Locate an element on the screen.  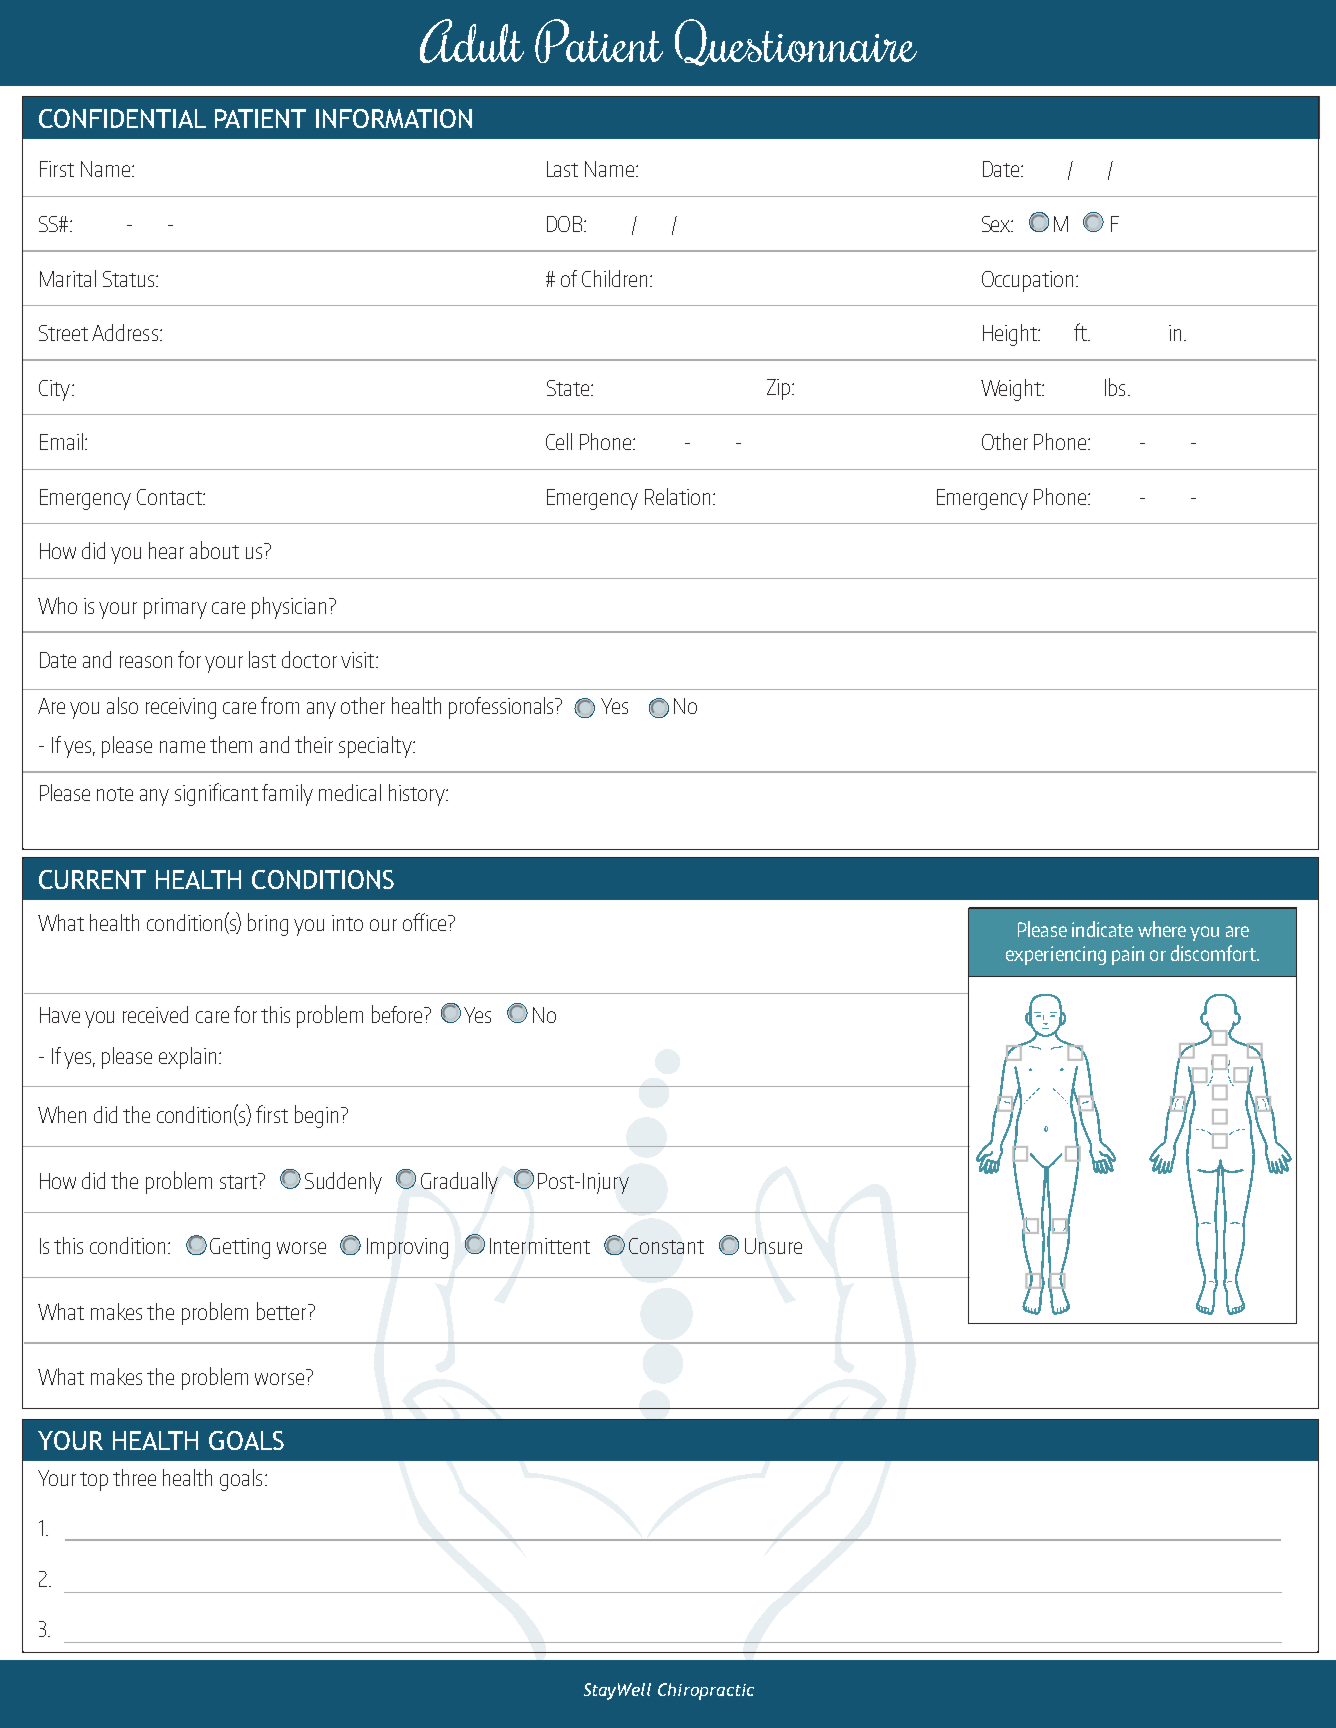
bring is located at coordinates (268, 924).
